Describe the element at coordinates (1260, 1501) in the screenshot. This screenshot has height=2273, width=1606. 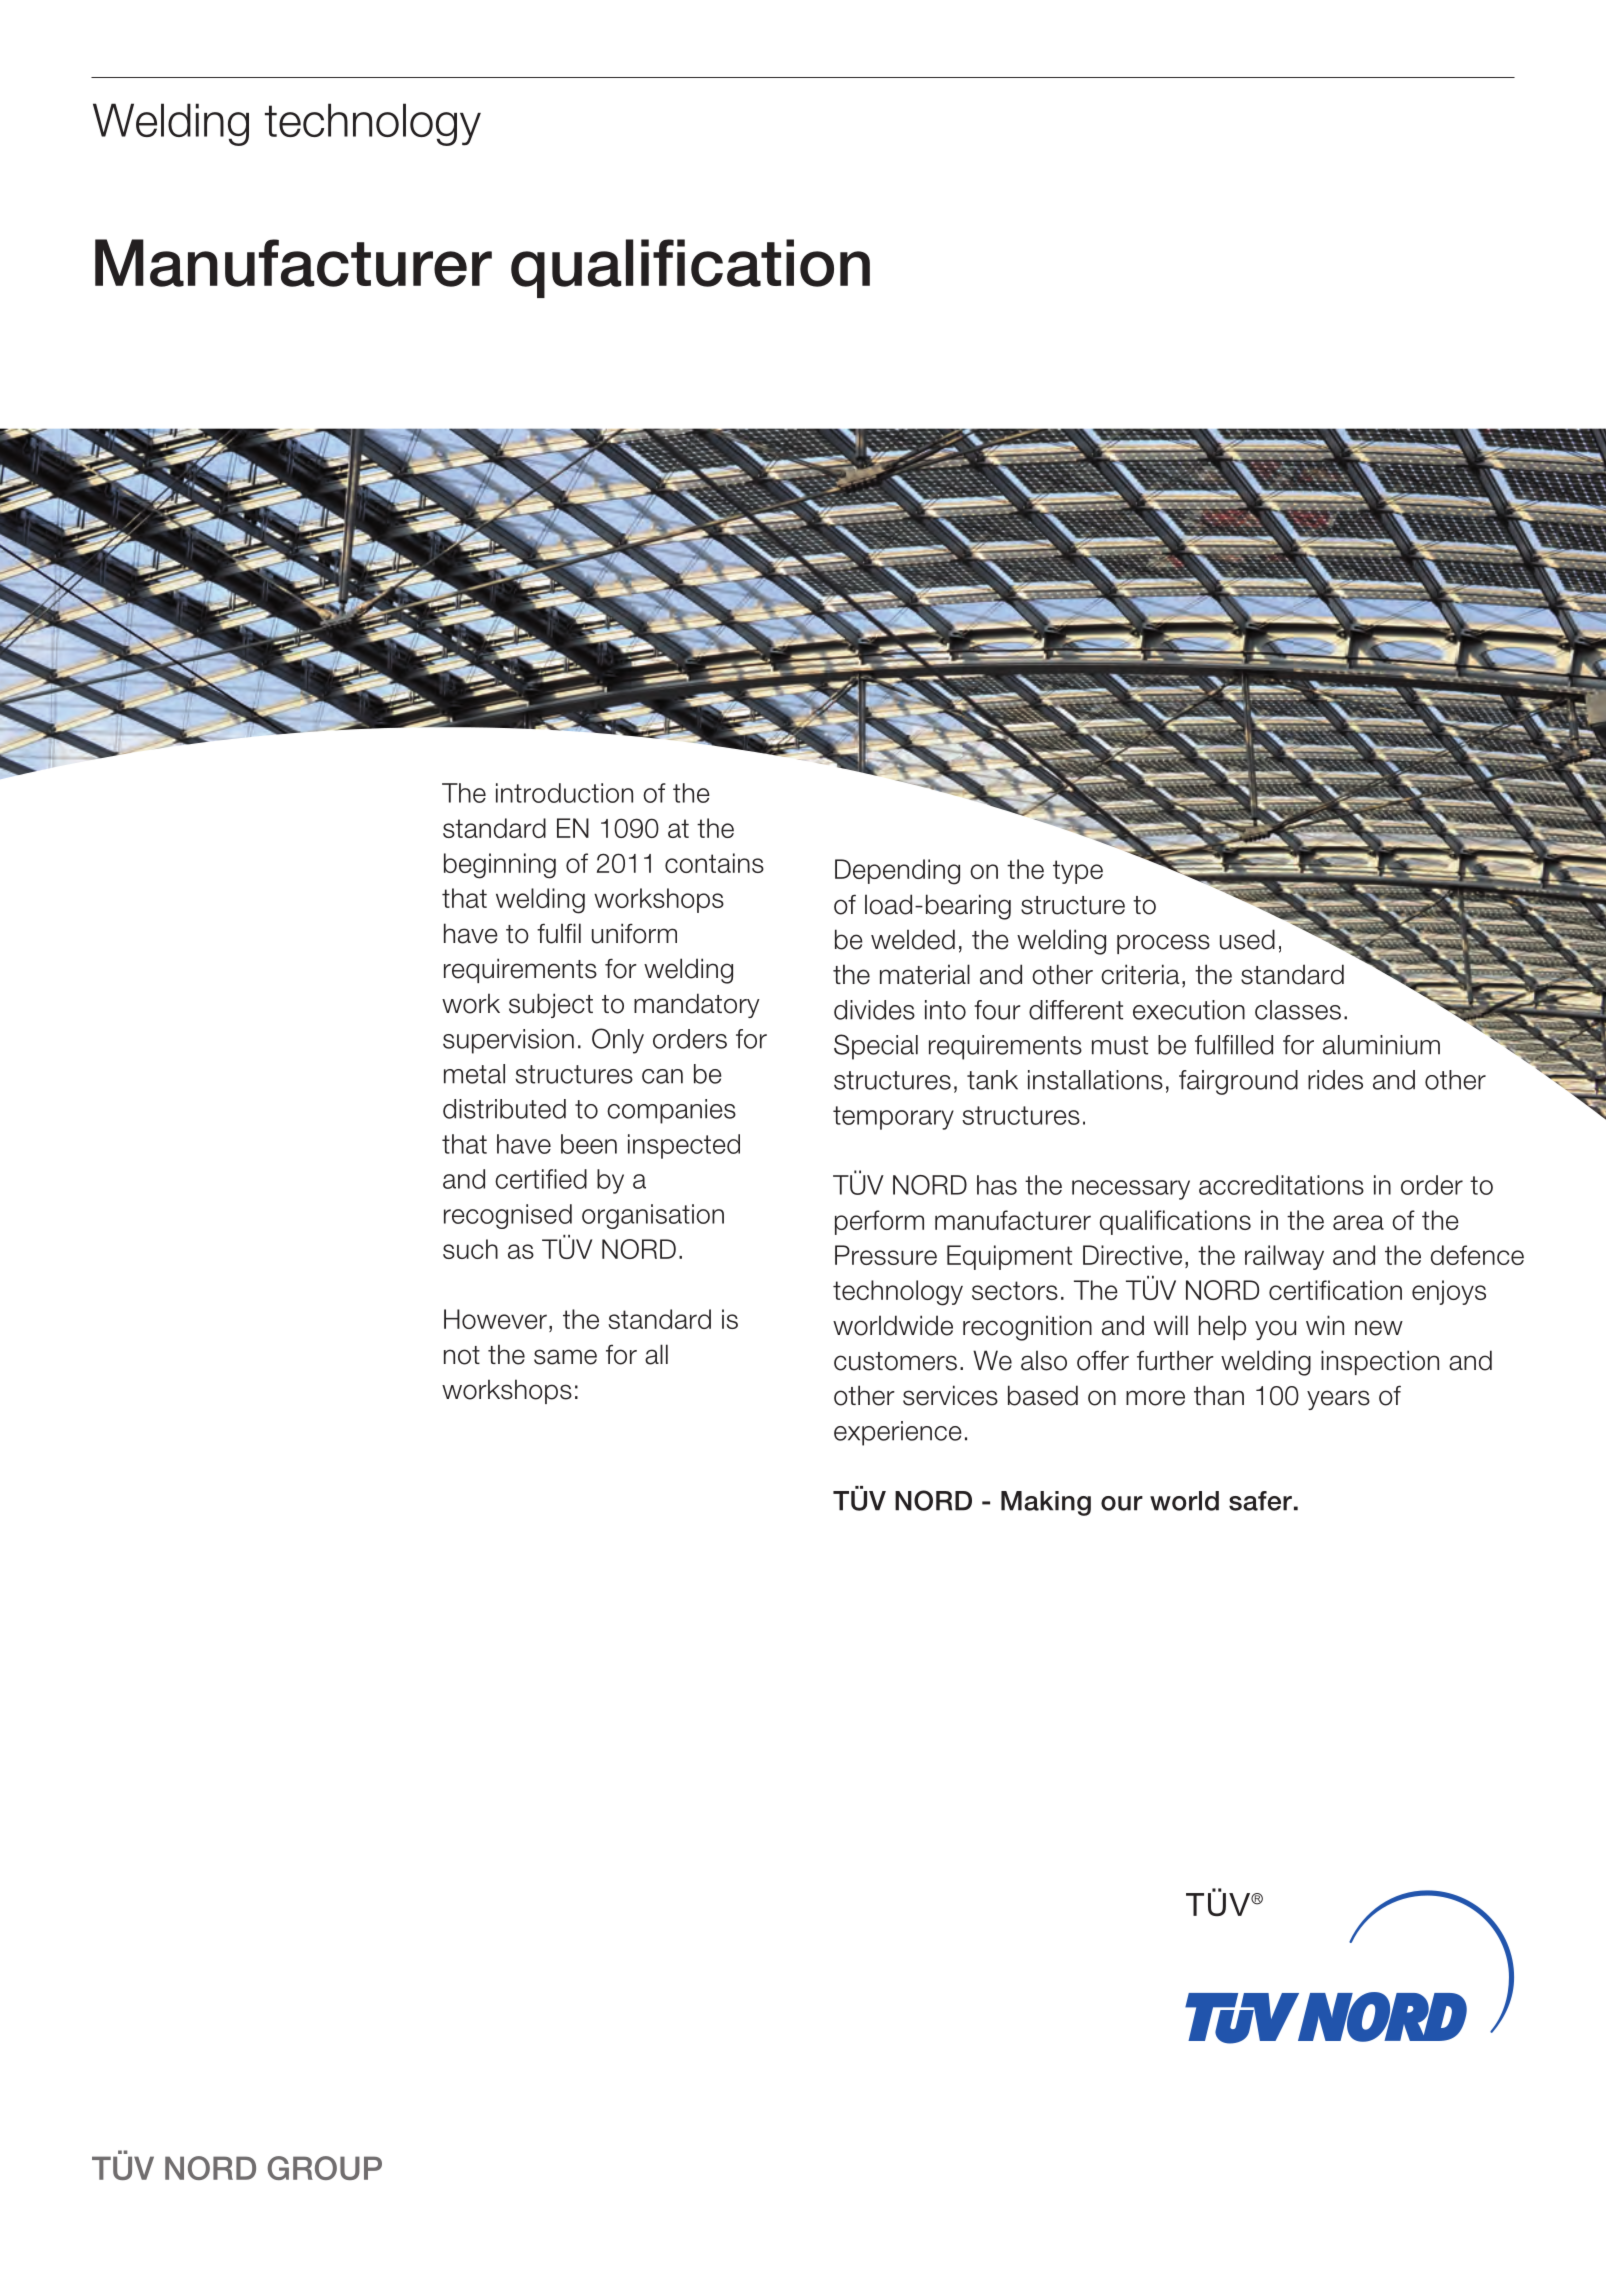
I see `safer` at that location.
